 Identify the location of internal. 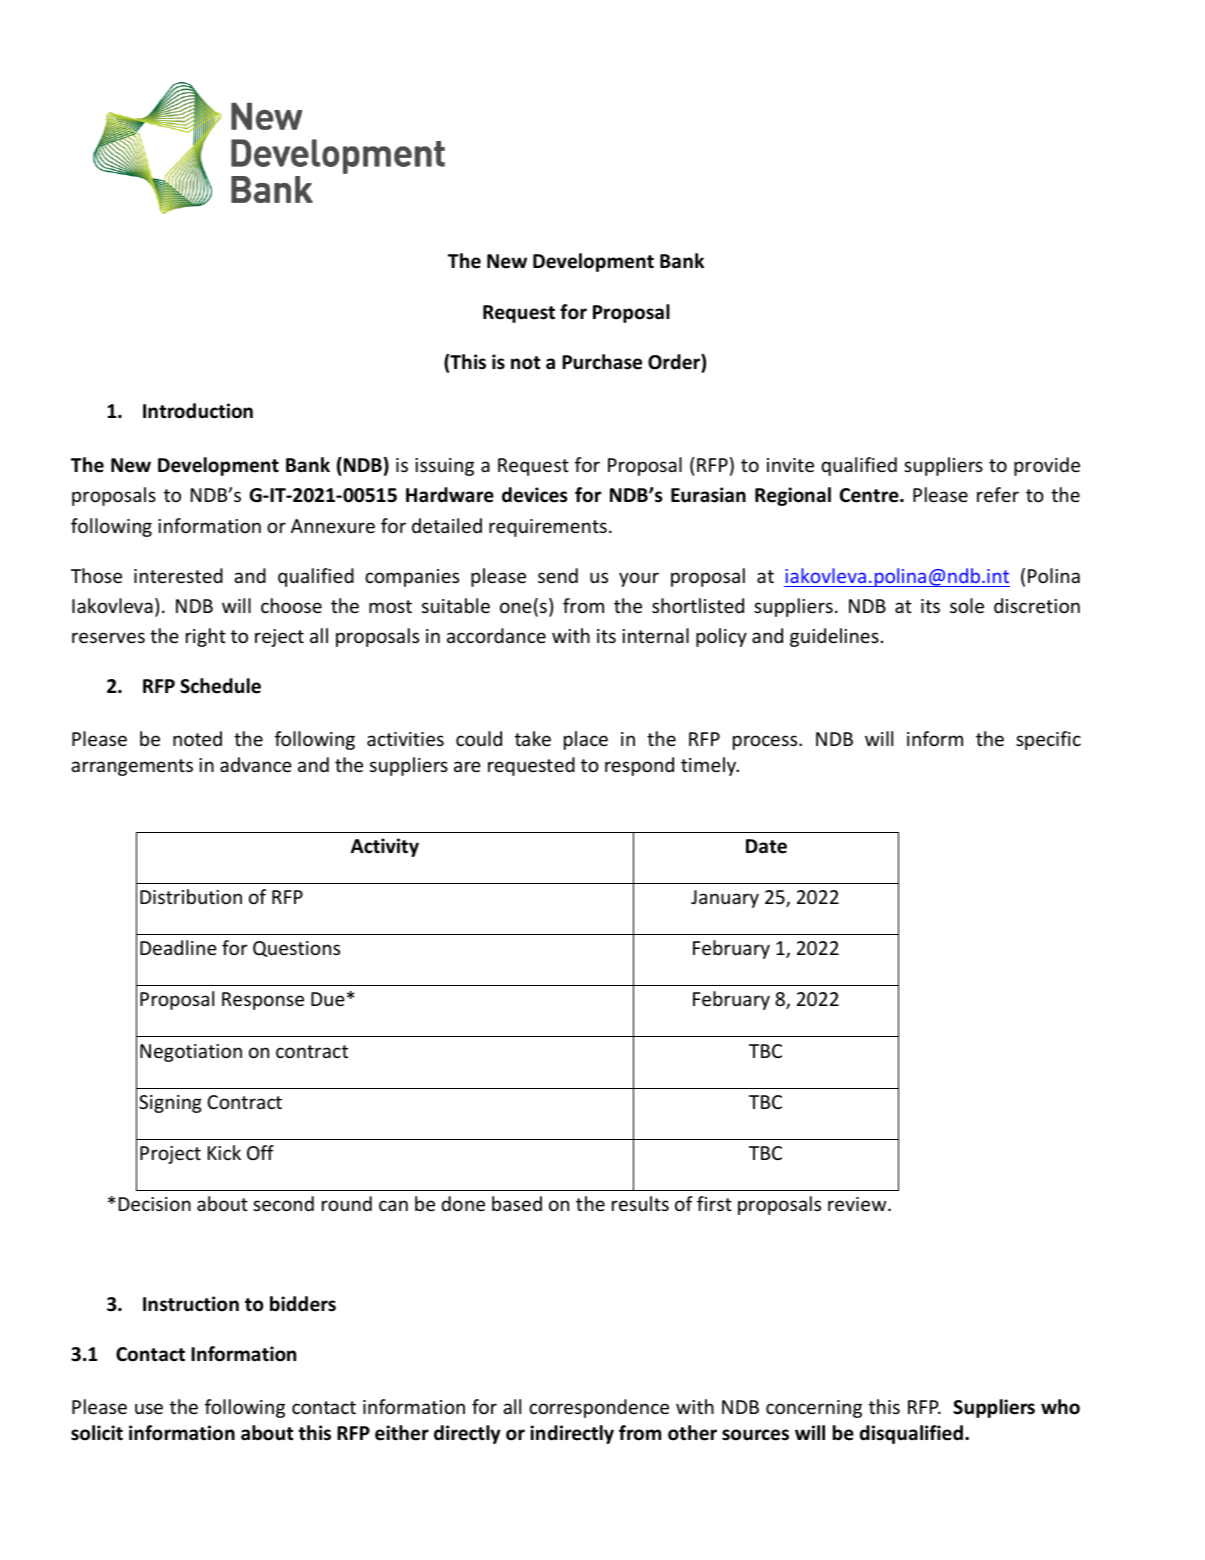
(655, 635).
